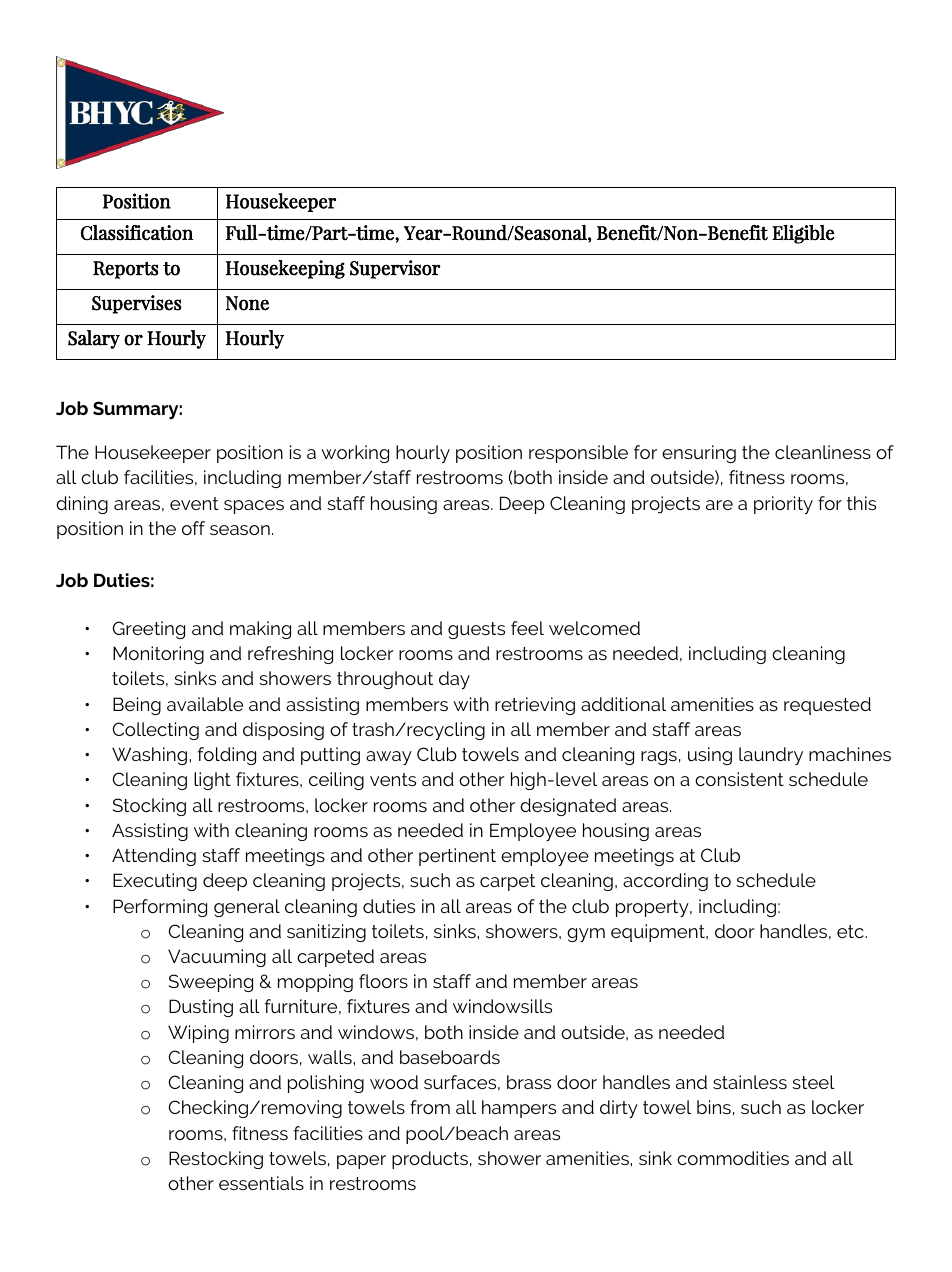 This screenshot has height=1272, width=952. Describe the element at coordinates (261, 1183) in the screenshot. I see `essentials` at that location.
